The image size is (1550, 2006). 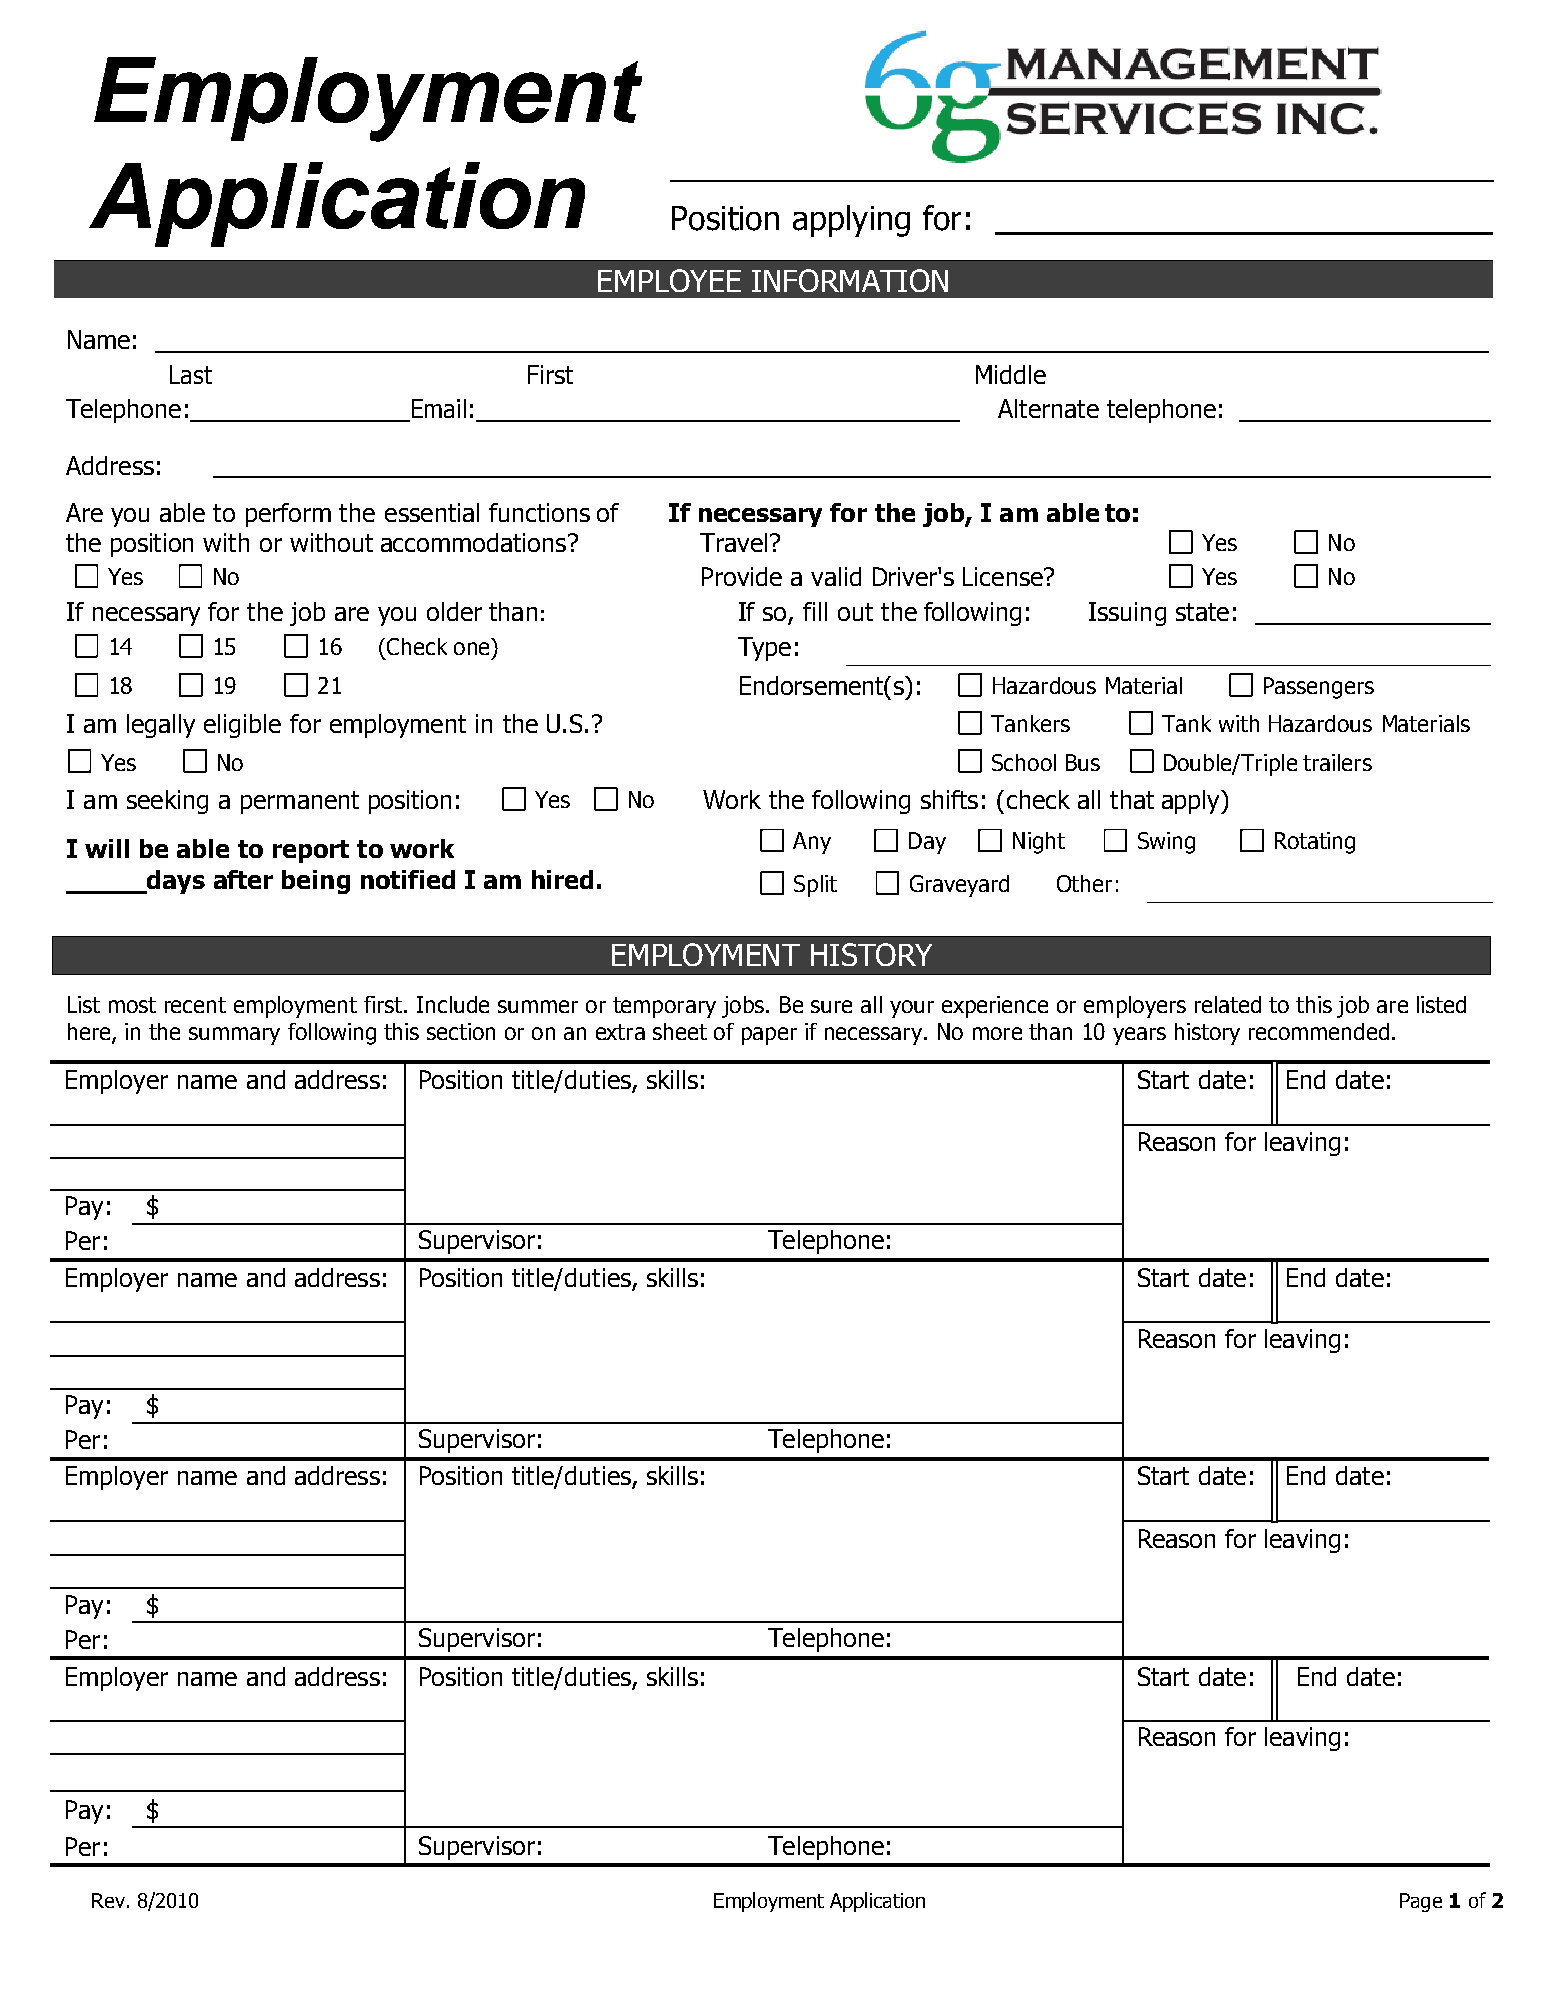 What do you see at coordinates (108, 1900) in the document?
I see `Rev` at bounding box center [108, 1900].
